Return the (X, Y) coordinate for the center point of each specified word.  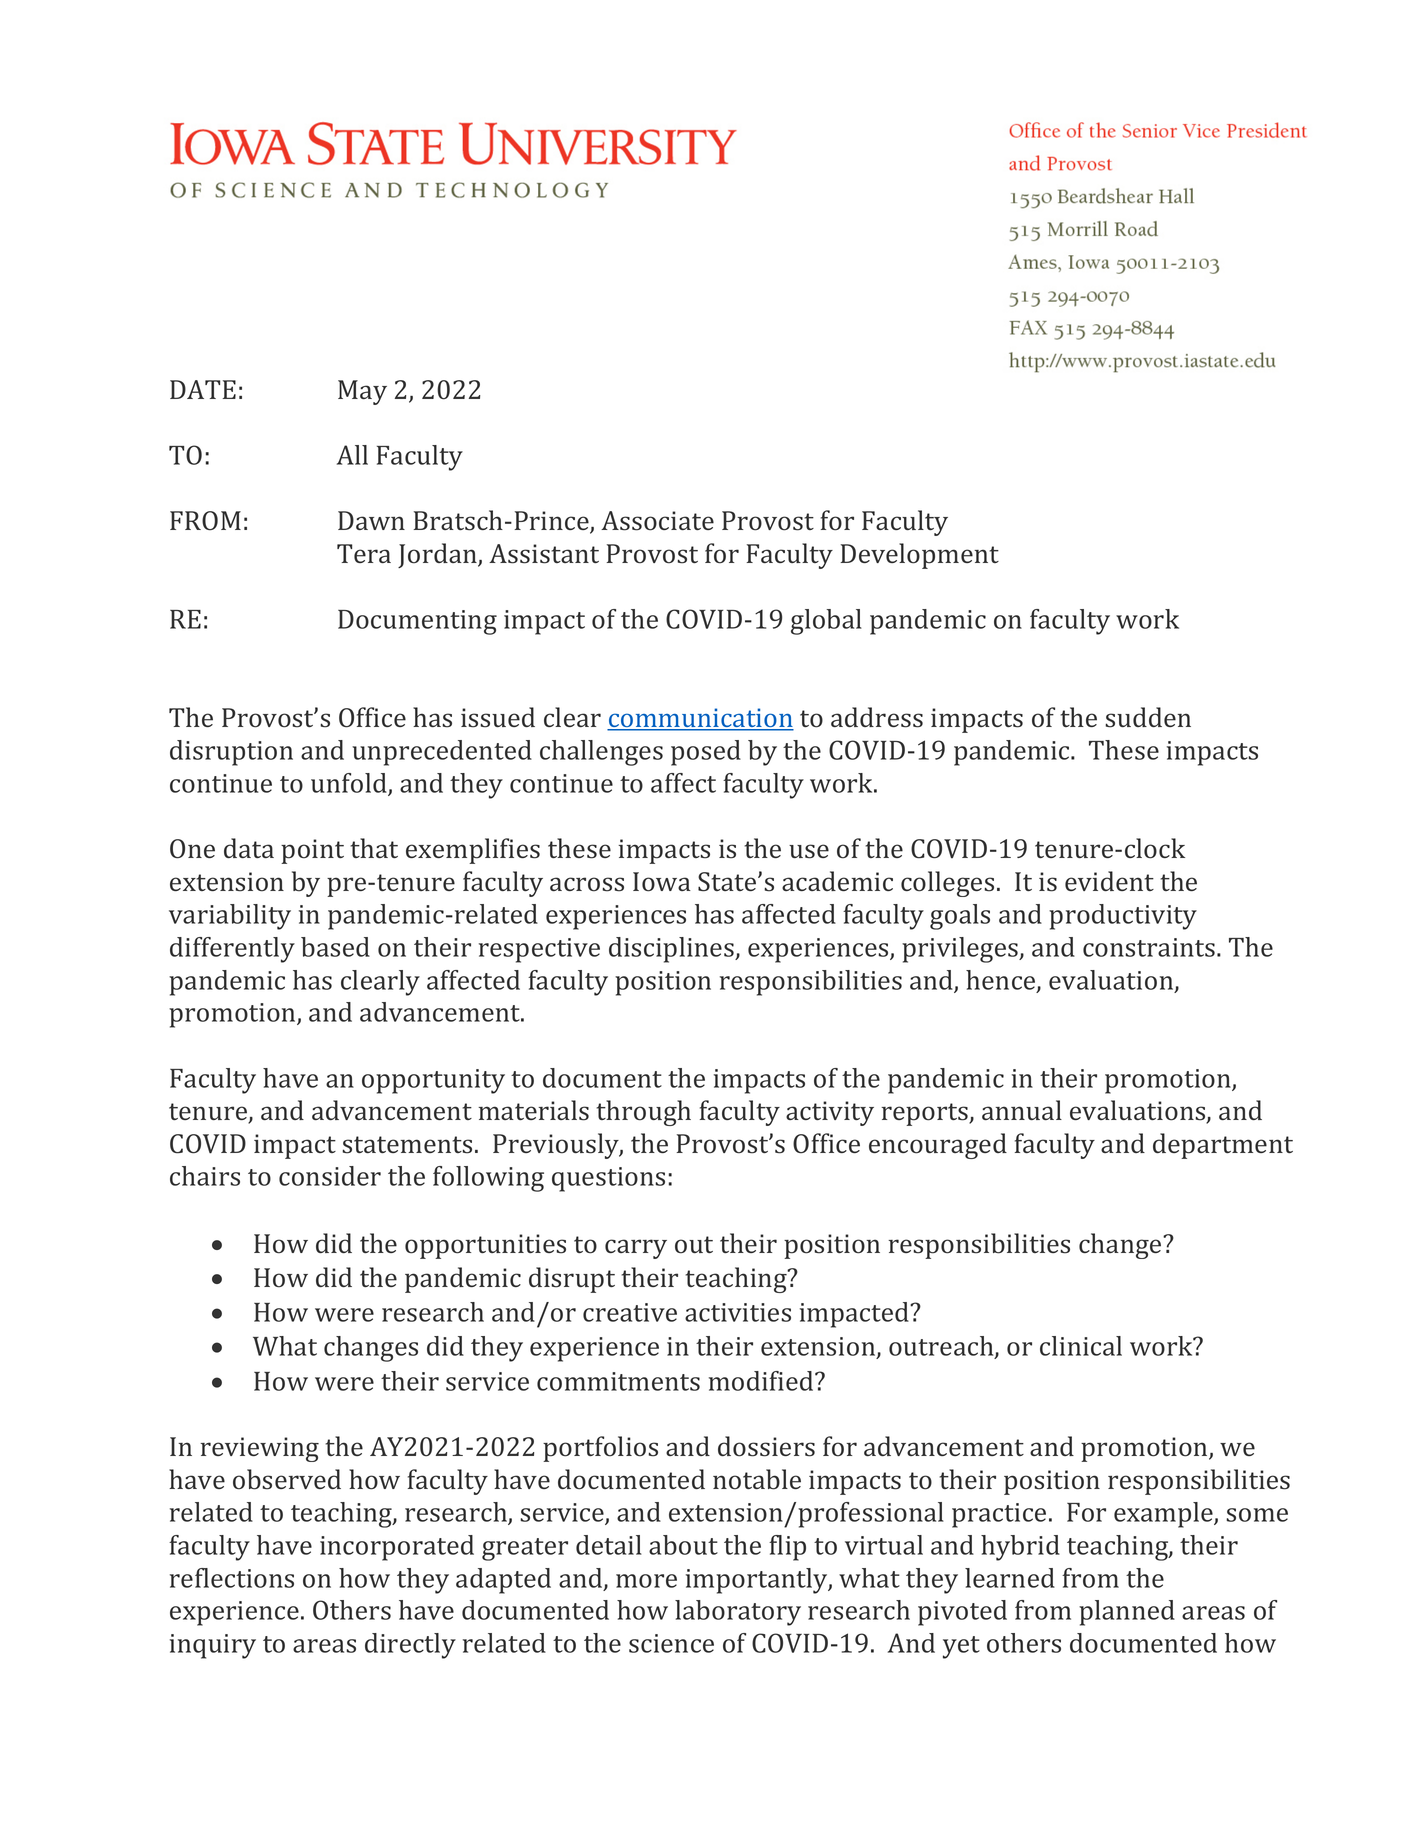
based (335, 947)
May (362, 392)
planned (1127, 1613)
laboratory (738, 1613)
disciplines (672, 950)
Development (919, 556)
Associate (657, 521)
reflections (232, 1578)
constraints (1149, 947)
